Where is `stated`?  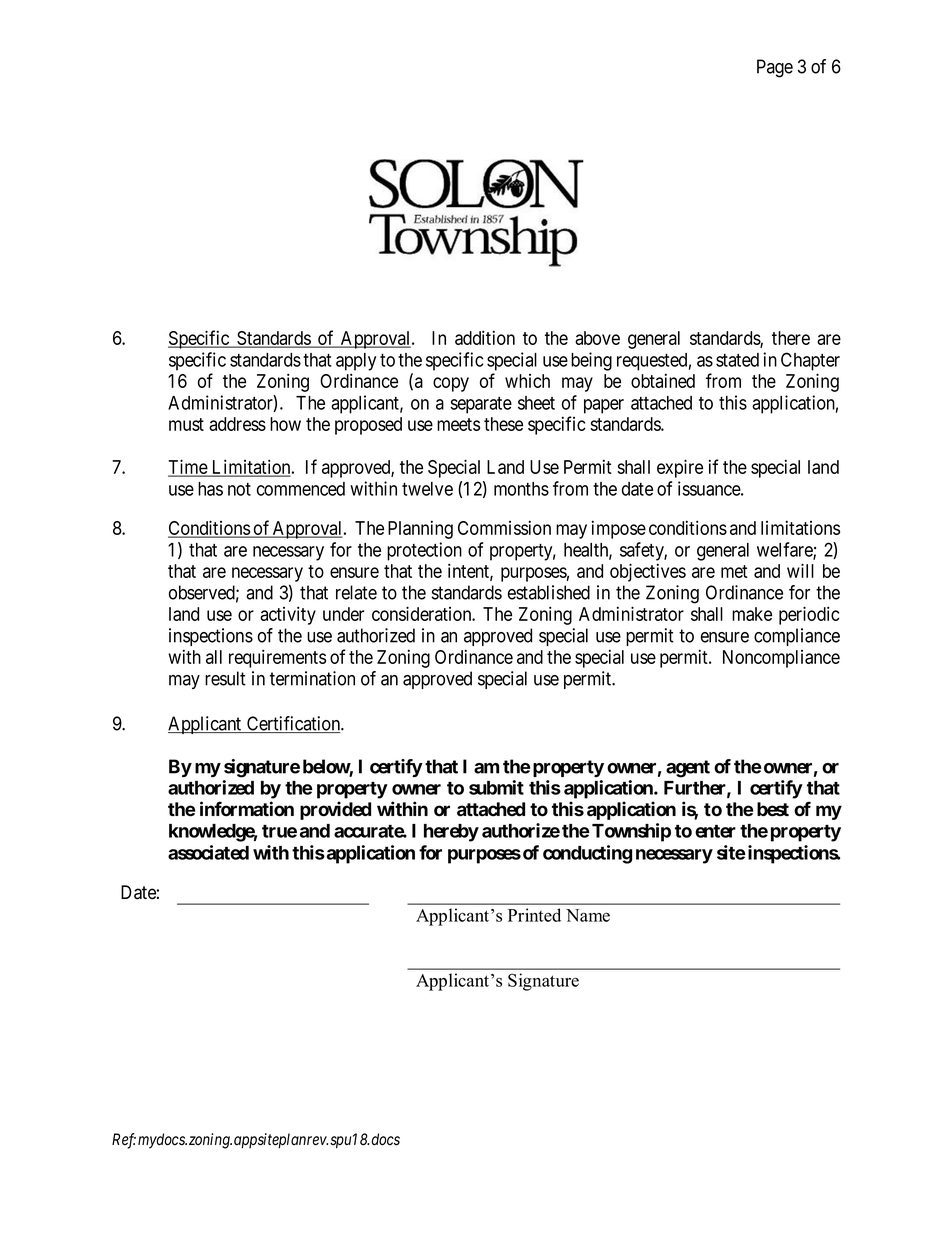 stated is located at coordinates (737, 360).
